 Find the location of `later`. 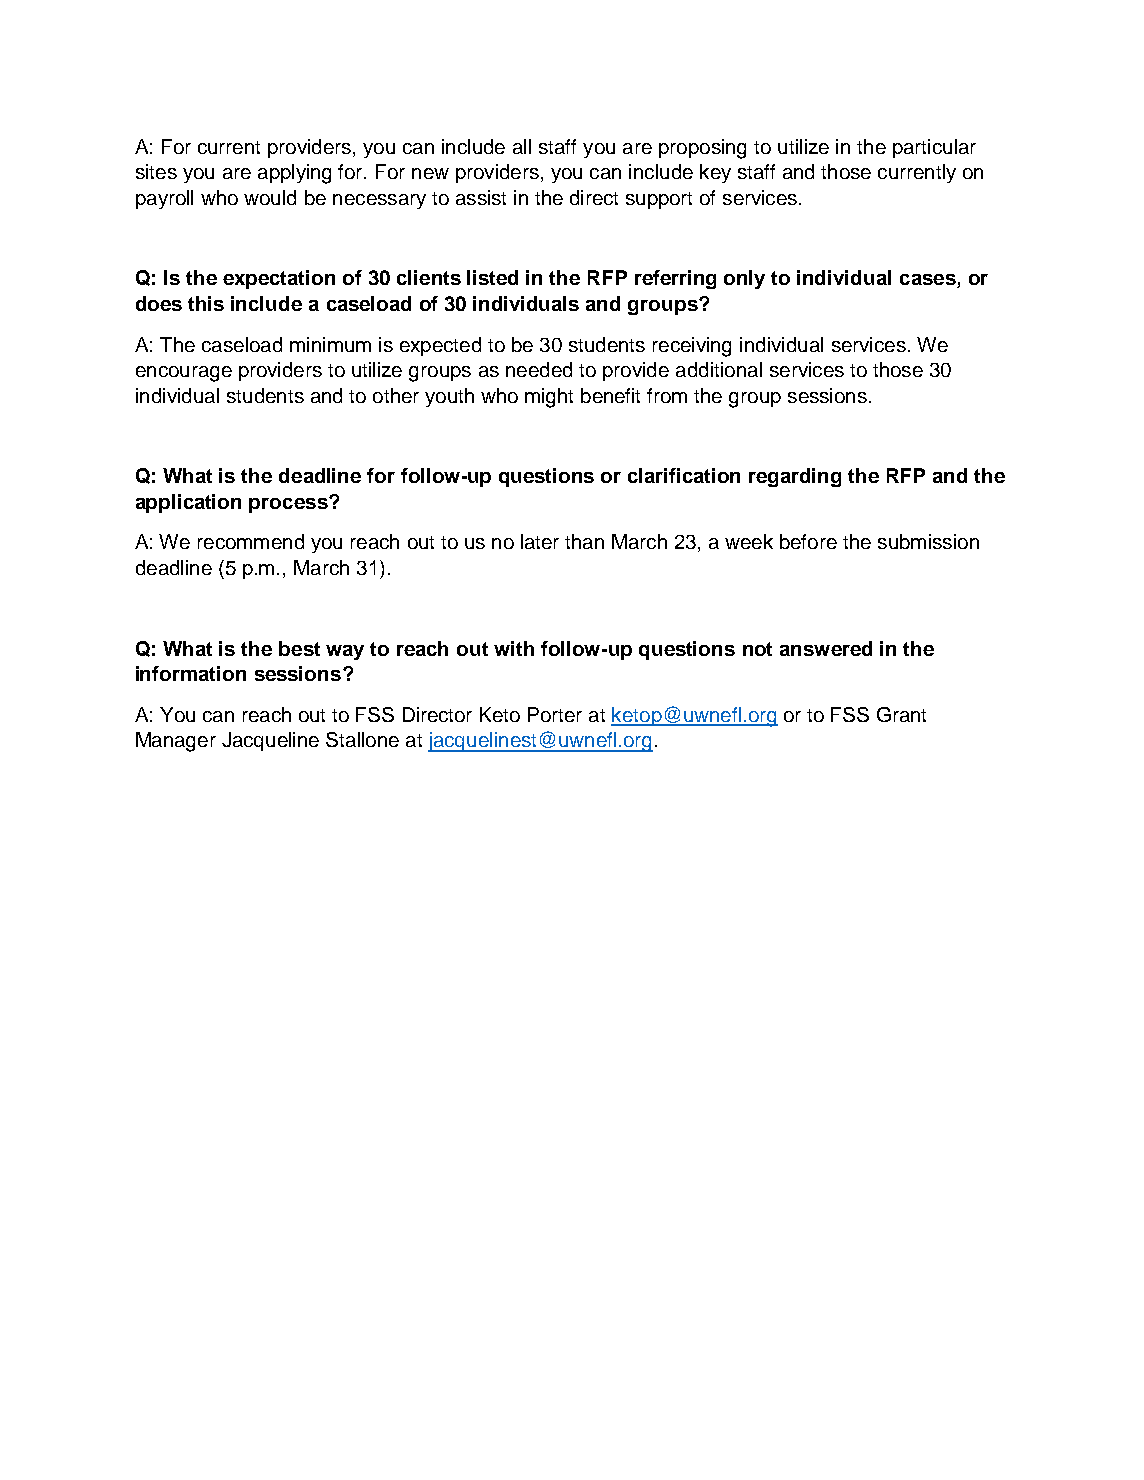

later is located at coordinates (540, 541).
